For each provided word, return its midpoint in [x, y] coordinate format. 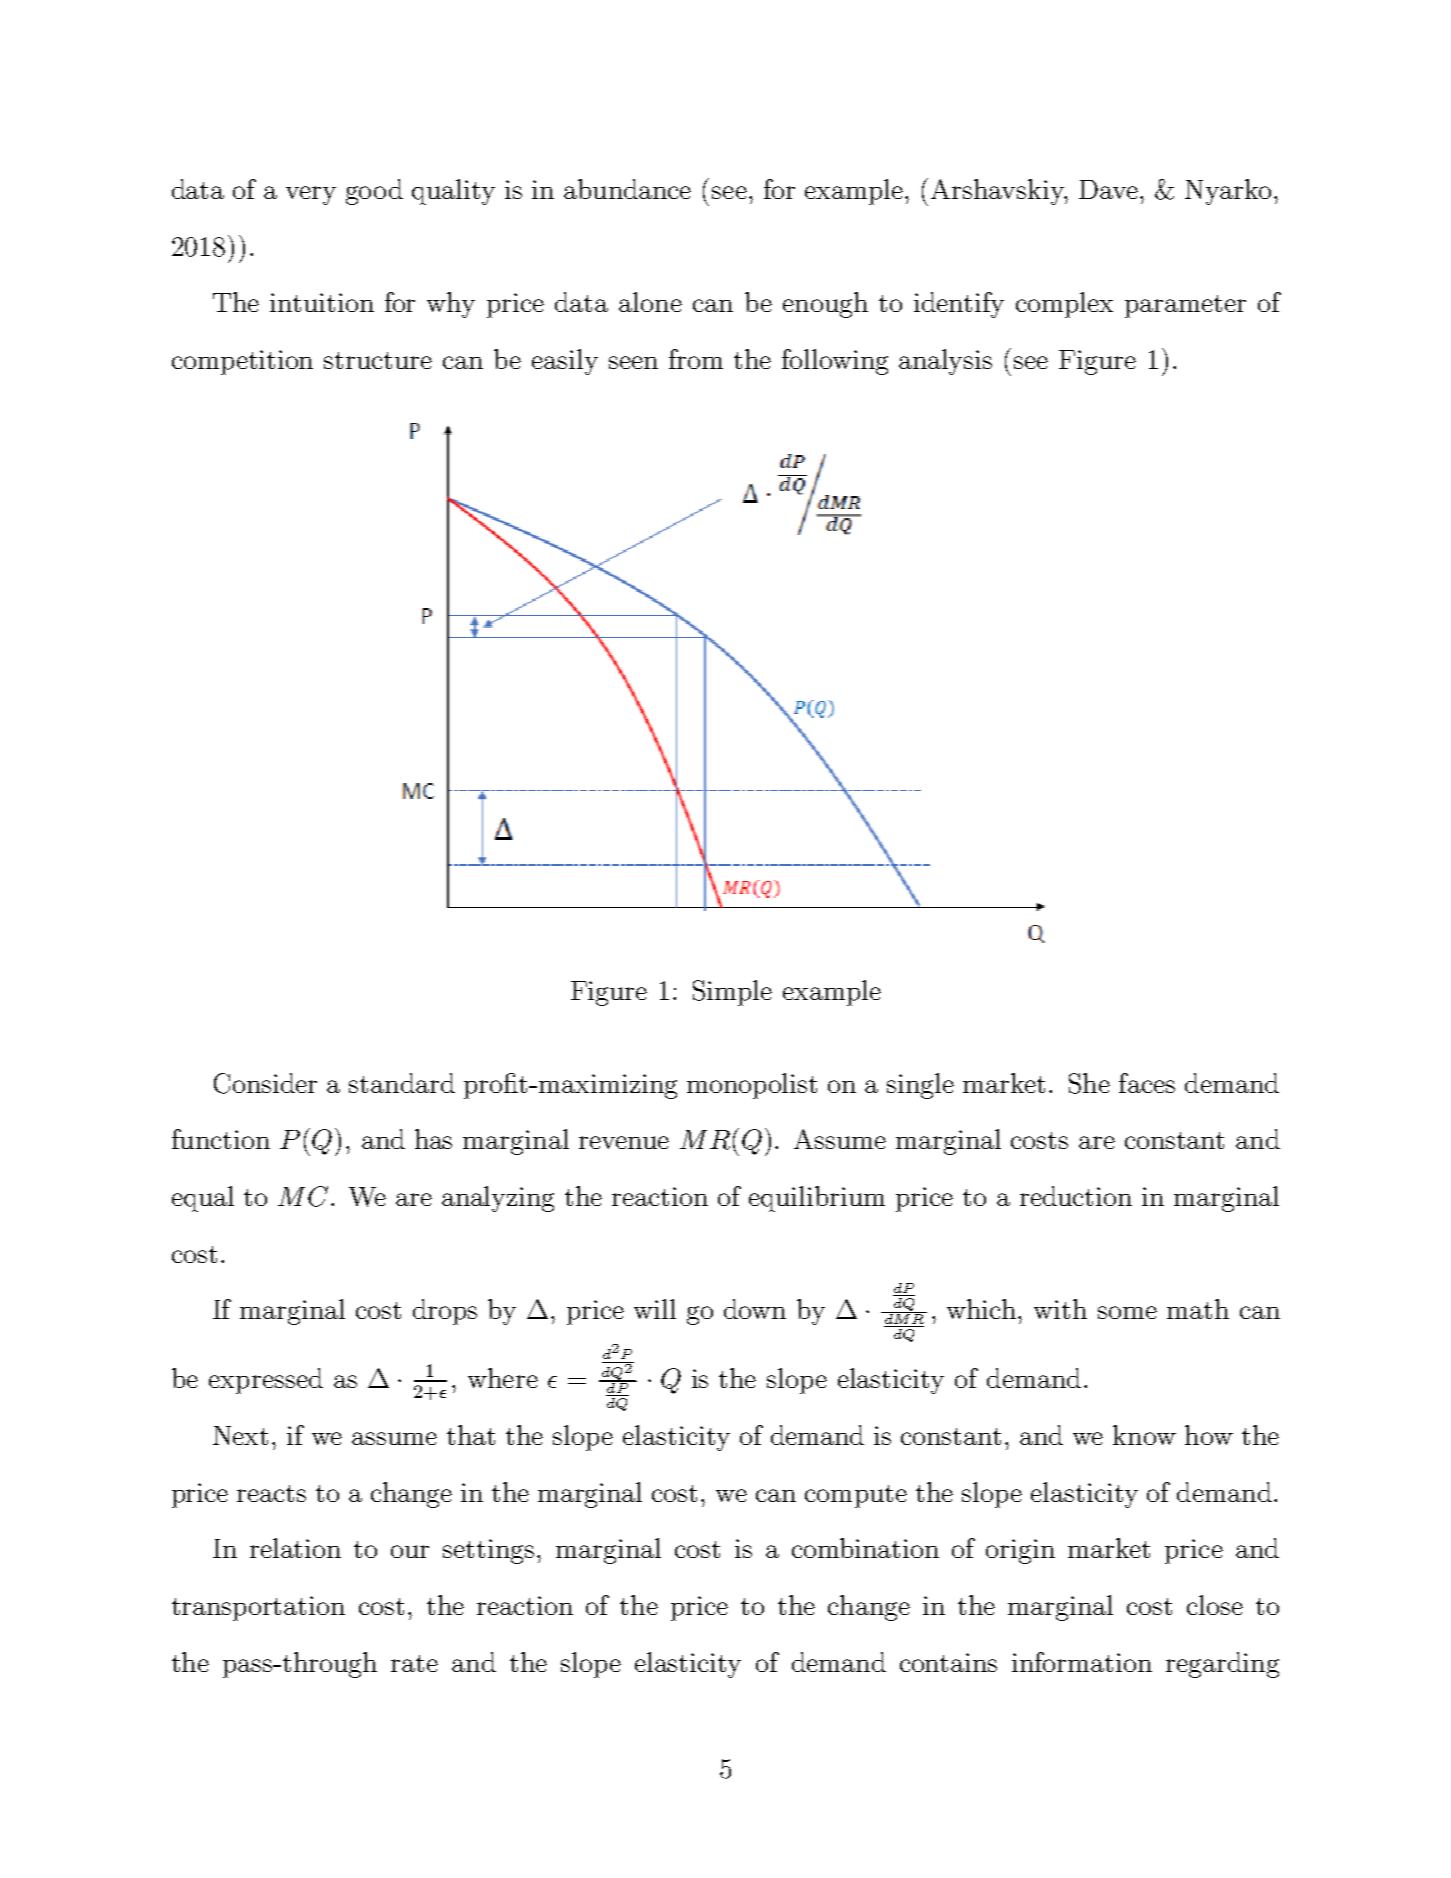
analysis [945, 362]
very [311, 195]
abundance [627, 189]
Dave [1110, 189]
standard [402, 1083]
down [755, 1309]
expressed [266, 1381]
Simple [732, 993]
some [1127, 1312]
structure [378, 360]
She [1089, 1083]
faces [1147, 1083]
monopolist [752, 1086]
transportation [258, 1608]
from [696, 359]
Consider [265, 1083]
